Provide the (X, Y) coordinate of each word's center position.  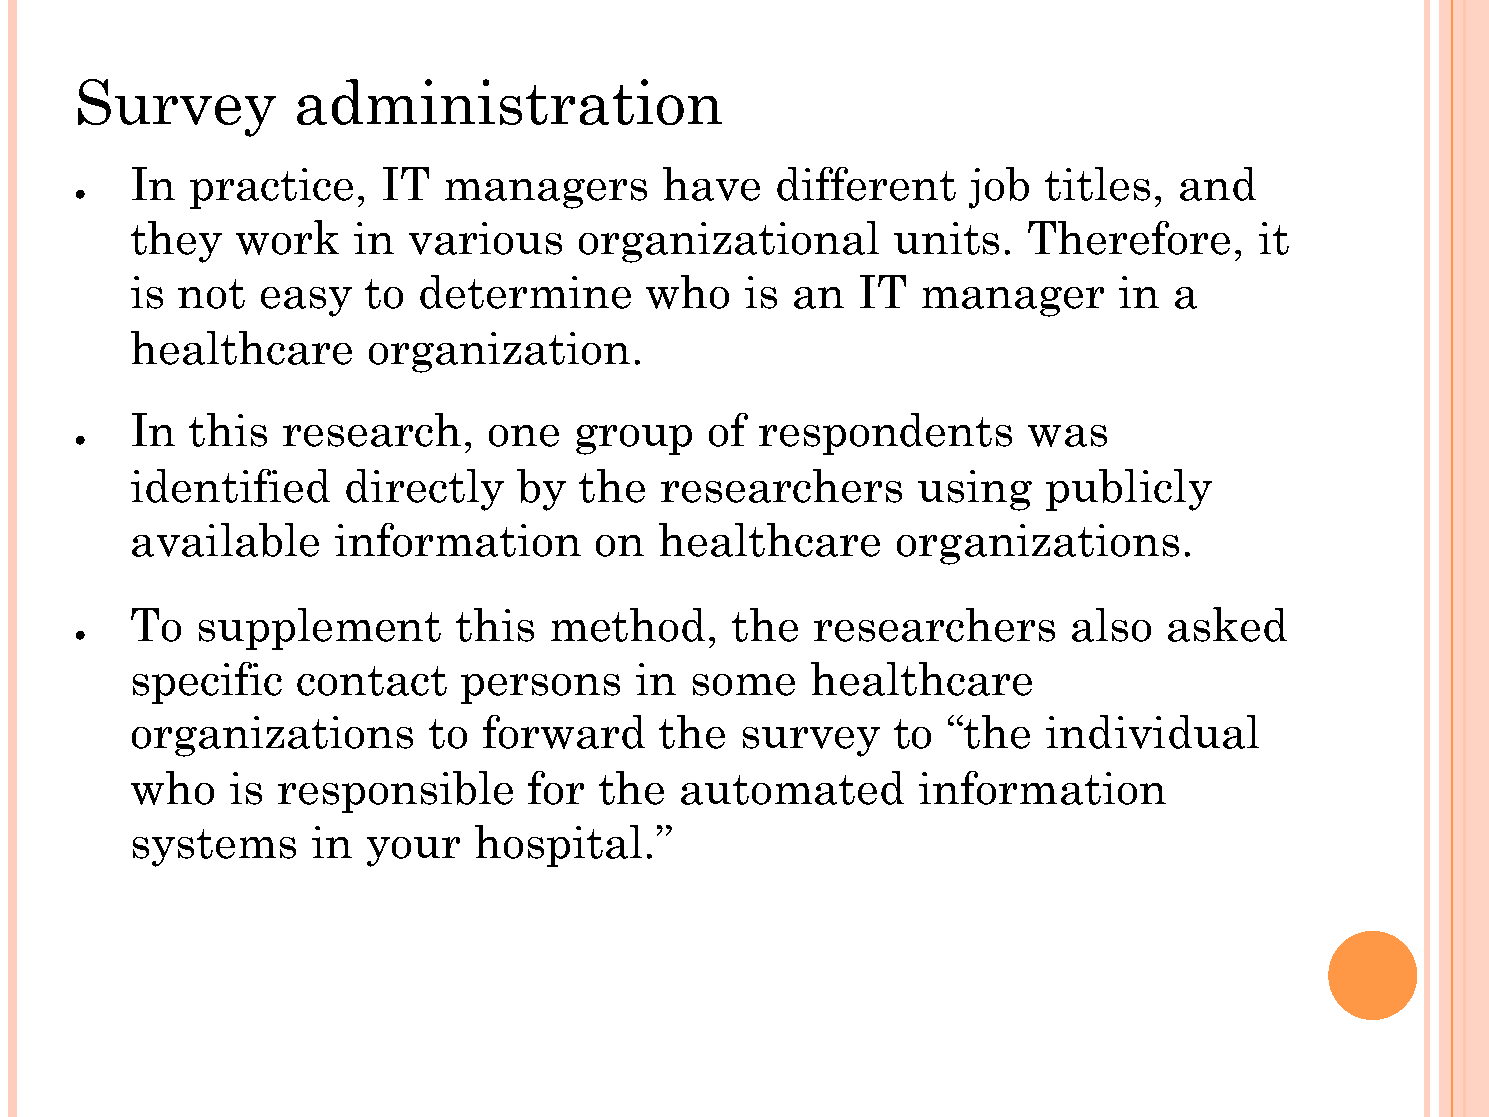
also (1111, 625)
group (634, 440)
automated (792, 788)
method (628, 625)
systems (214, 848)
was (1067, 436)
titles (1097, 184)
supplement (320, 629)
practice (271, 188)
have (711, 184)
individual (1152, 732)
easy (306, 302)
